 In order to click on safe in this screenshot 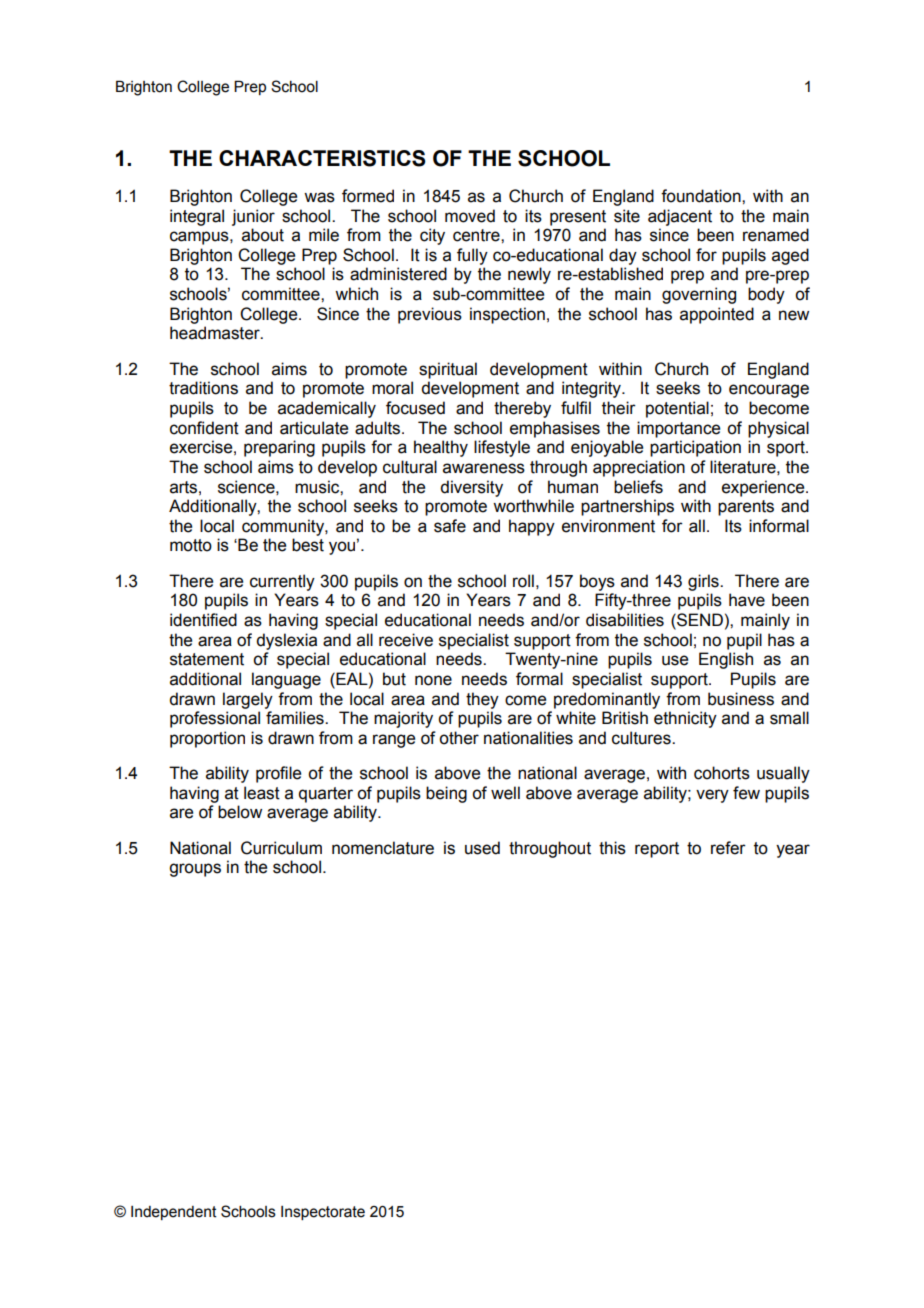, I will do `click(450, 526)`.
